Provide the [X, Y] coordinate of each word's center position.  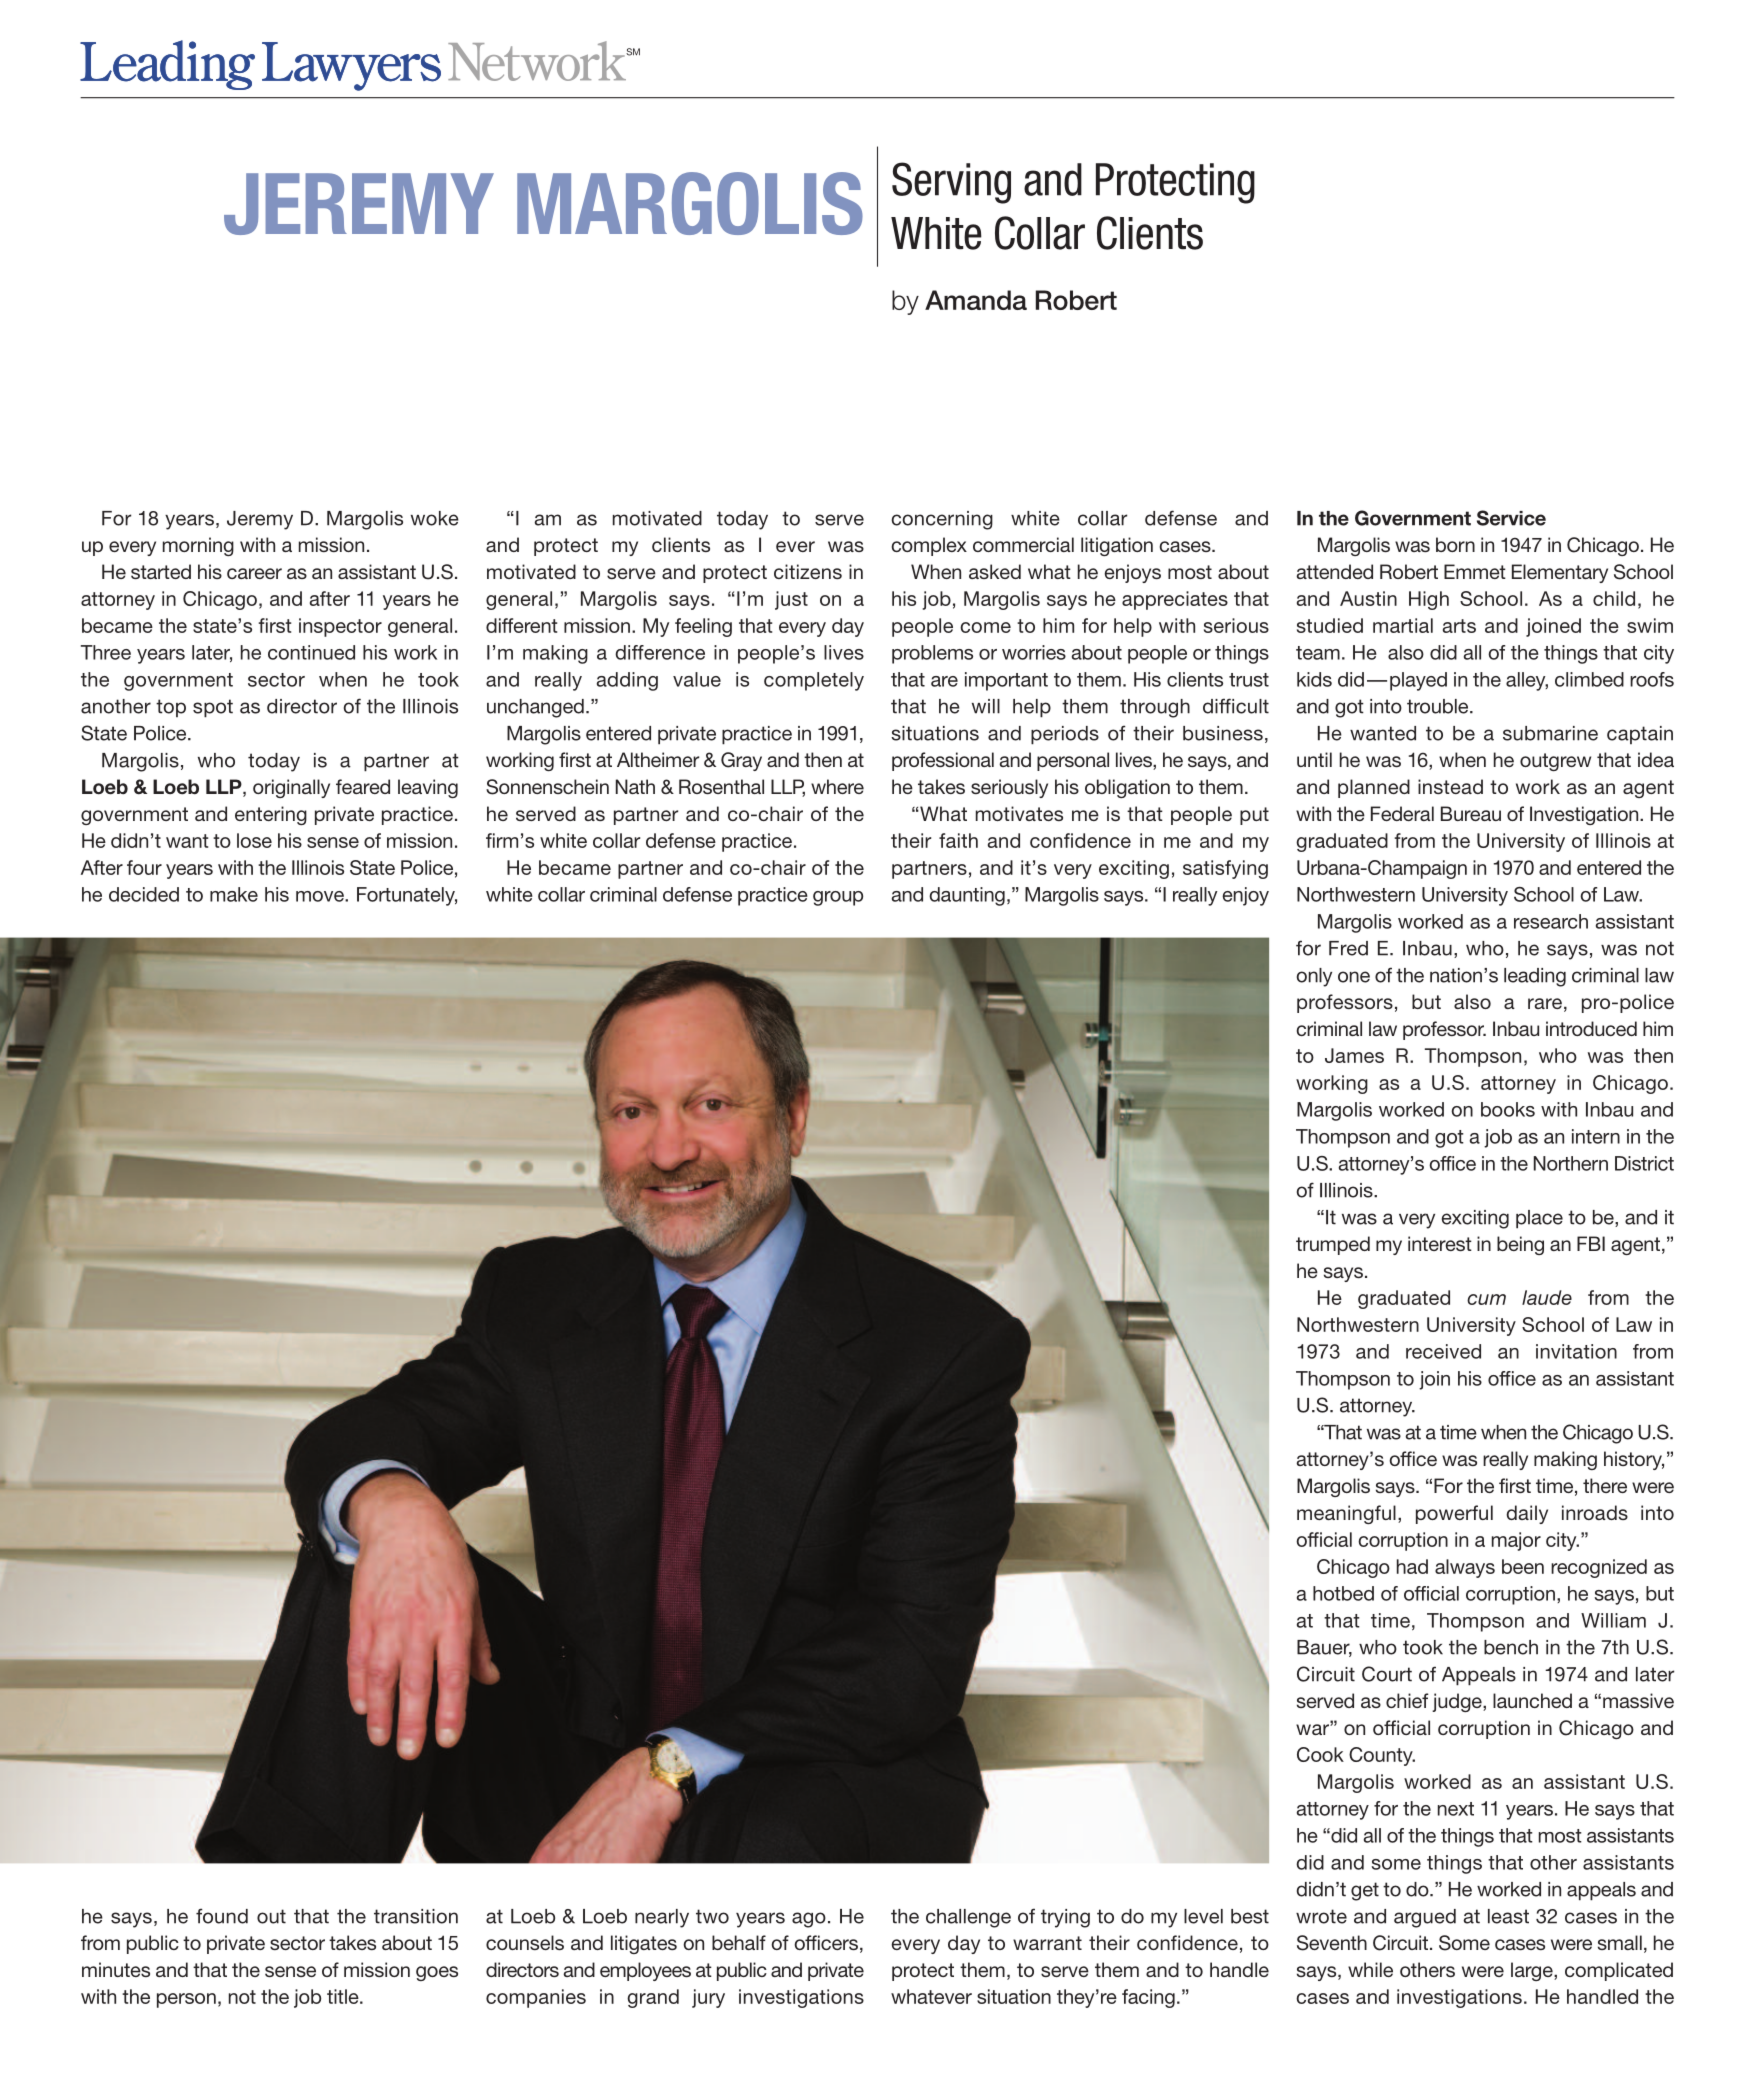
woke [435, 518]
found [222, 1916]
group [838, 898]
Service [1511, 518]
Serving [951, 183]
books [1508, 1109]
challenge [968, 1918]
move [321, 896]
